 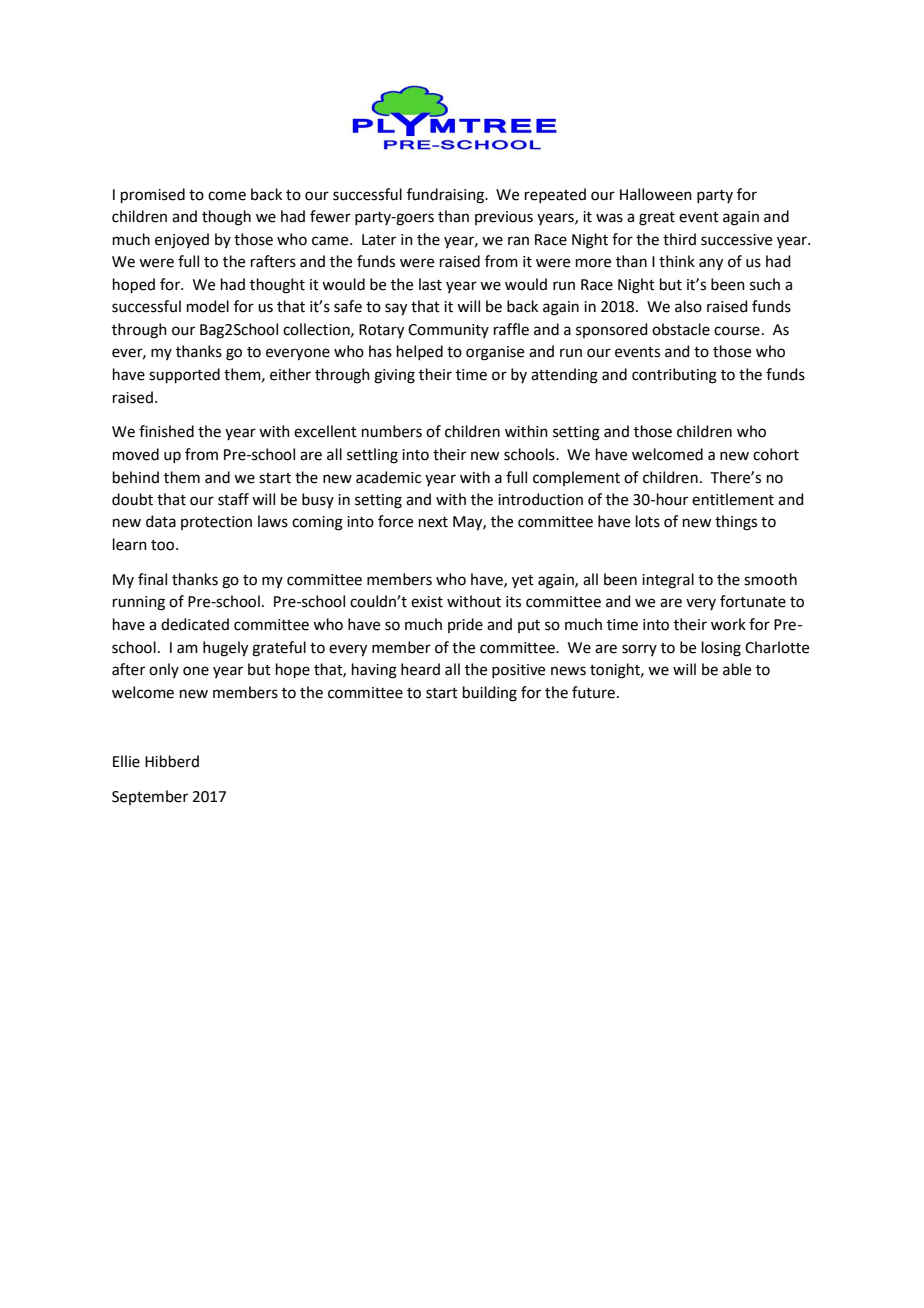 I want to click on great, so click(x=657, y=219).
